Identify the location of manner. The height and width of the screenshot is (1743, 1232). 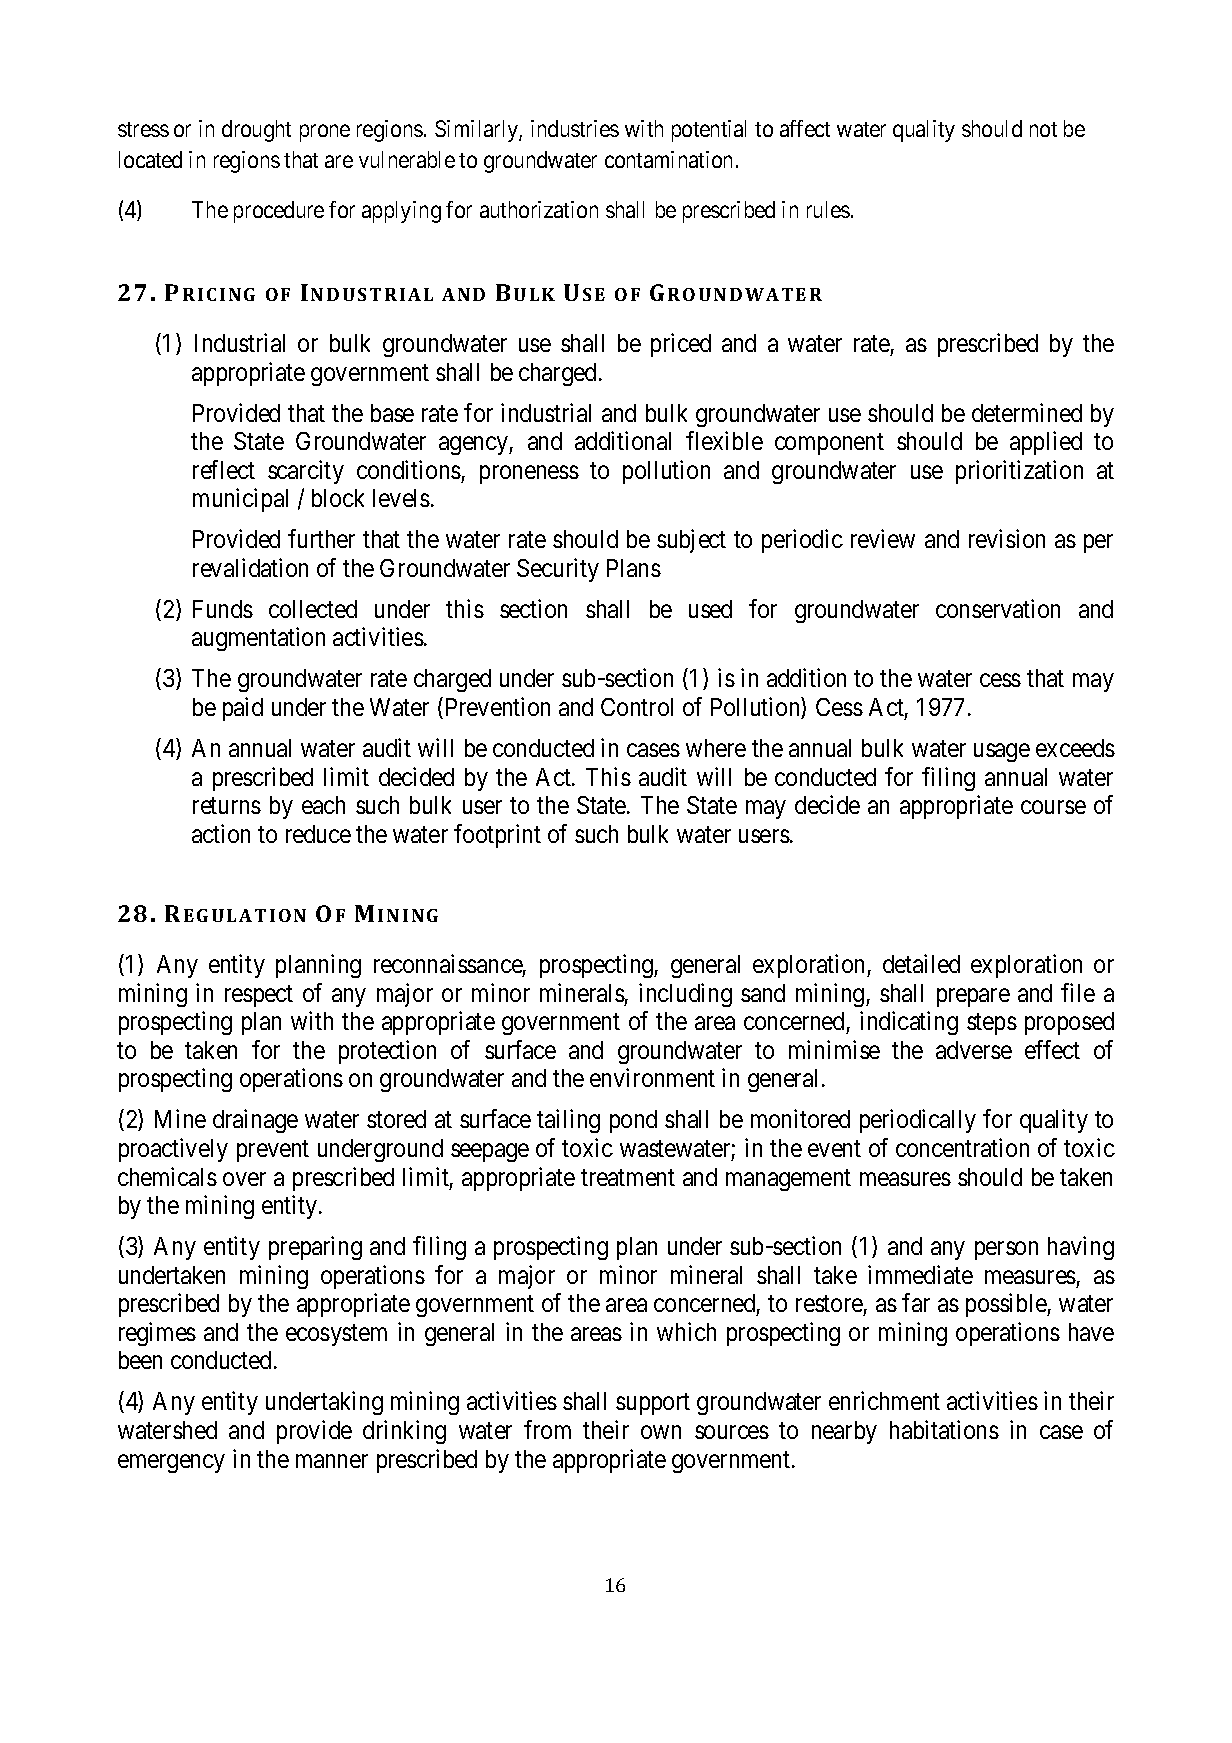
(332, 1461).
